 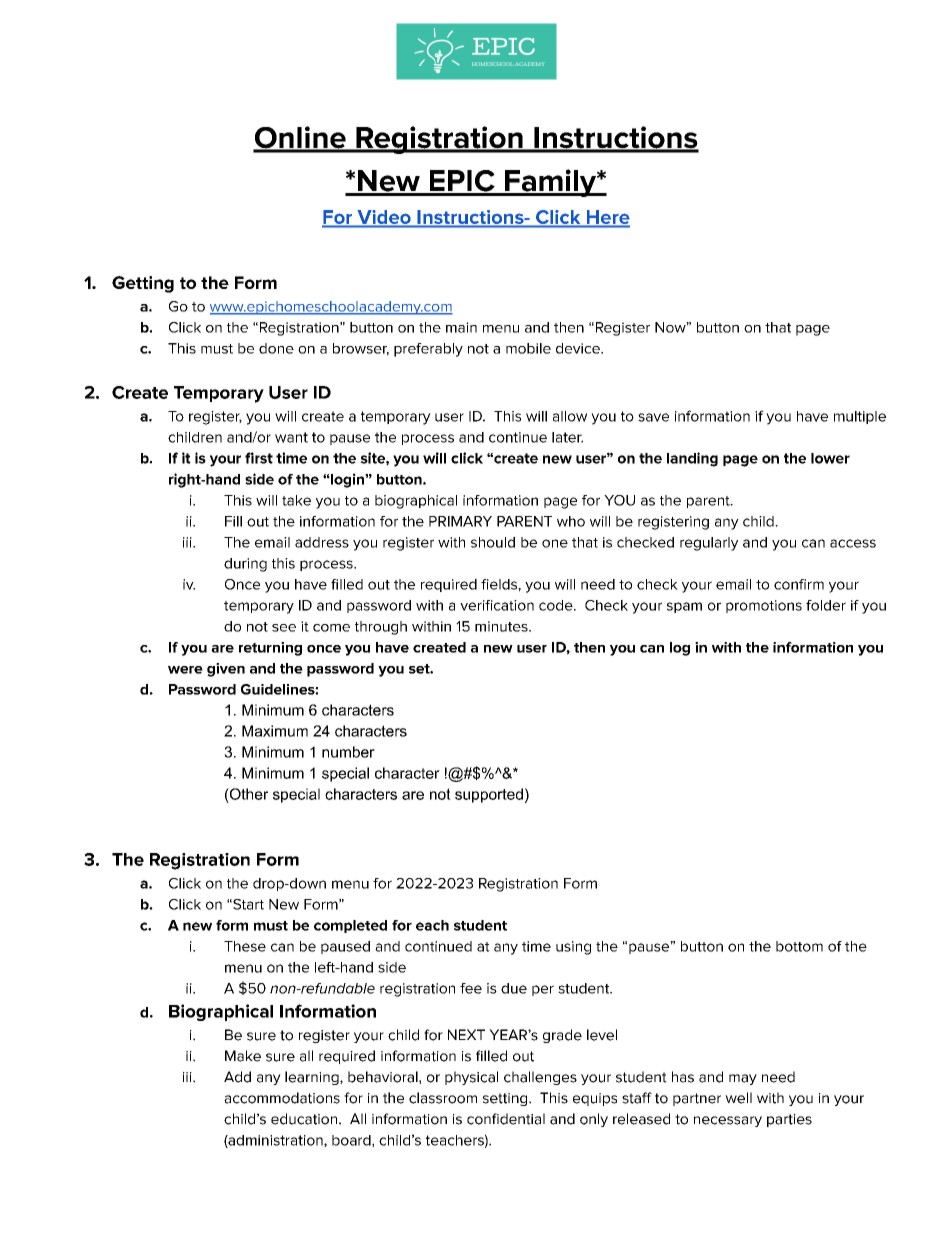 What do you see at coordinates (282, 1098) in the page?
I see `accommodations` at bounding box center [282, 1098].
